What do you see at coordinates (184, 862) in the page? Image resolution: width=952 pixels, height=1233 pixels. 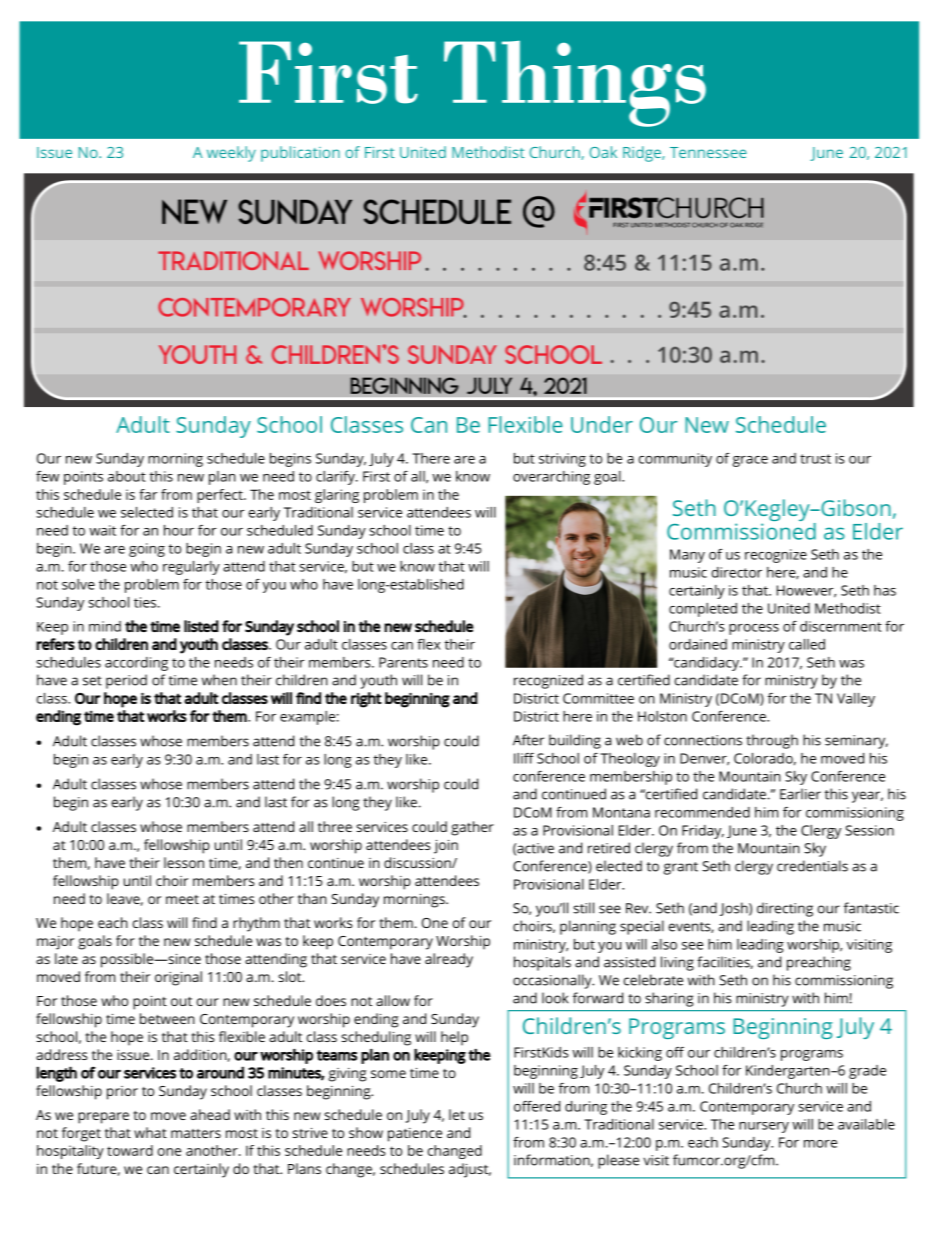 I see `lesson` at bounding box center [184, 862].
